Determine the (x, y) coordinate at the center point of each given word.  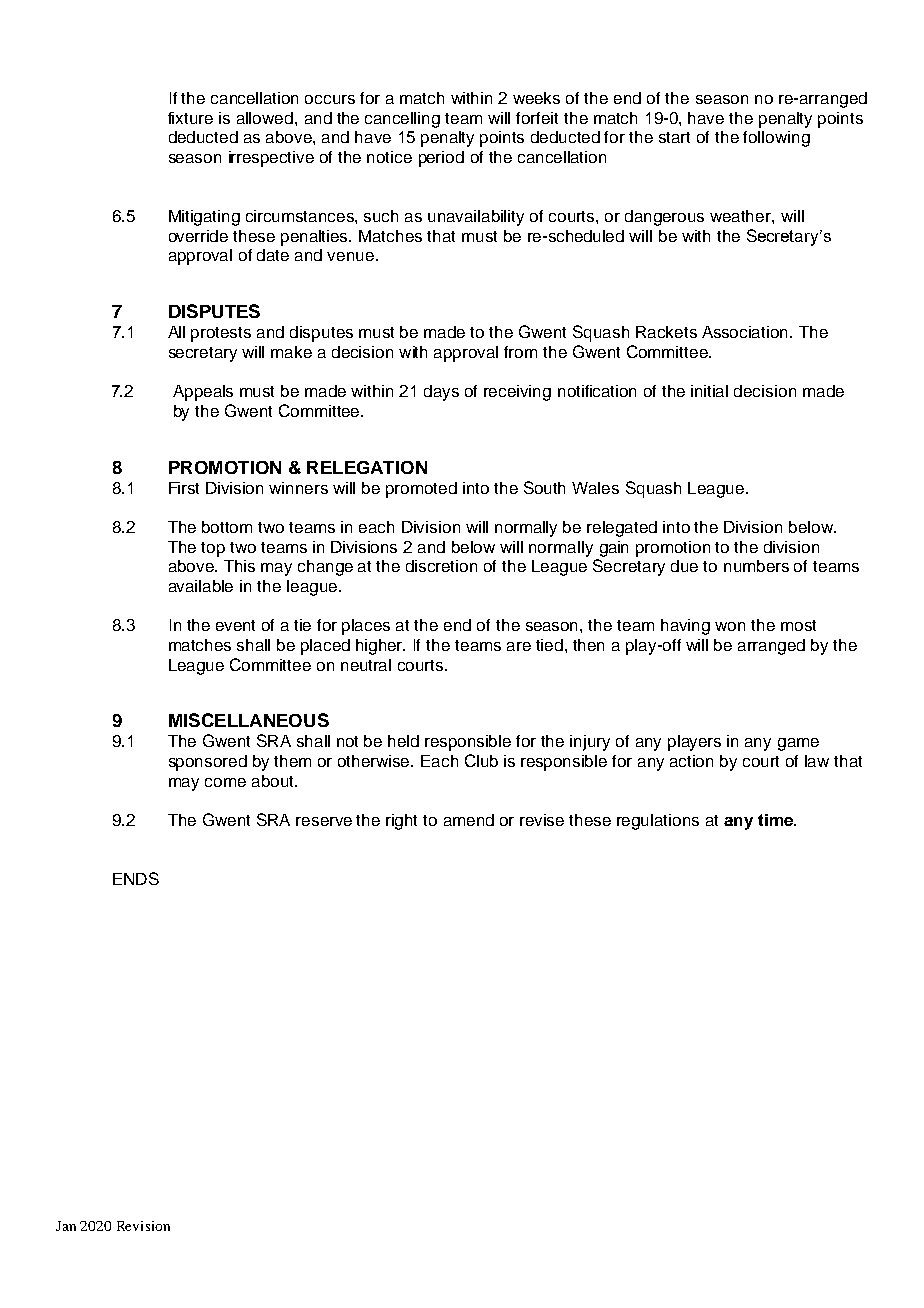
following (776, 139)
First (184, 488)
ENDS (136, 878)
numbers (756, 566)
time (776, 820)
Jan (66, 1226)
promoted (421, 490)
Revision (143, 1226)
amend (469, 820)
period (441, 159)
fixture (190, 118)
